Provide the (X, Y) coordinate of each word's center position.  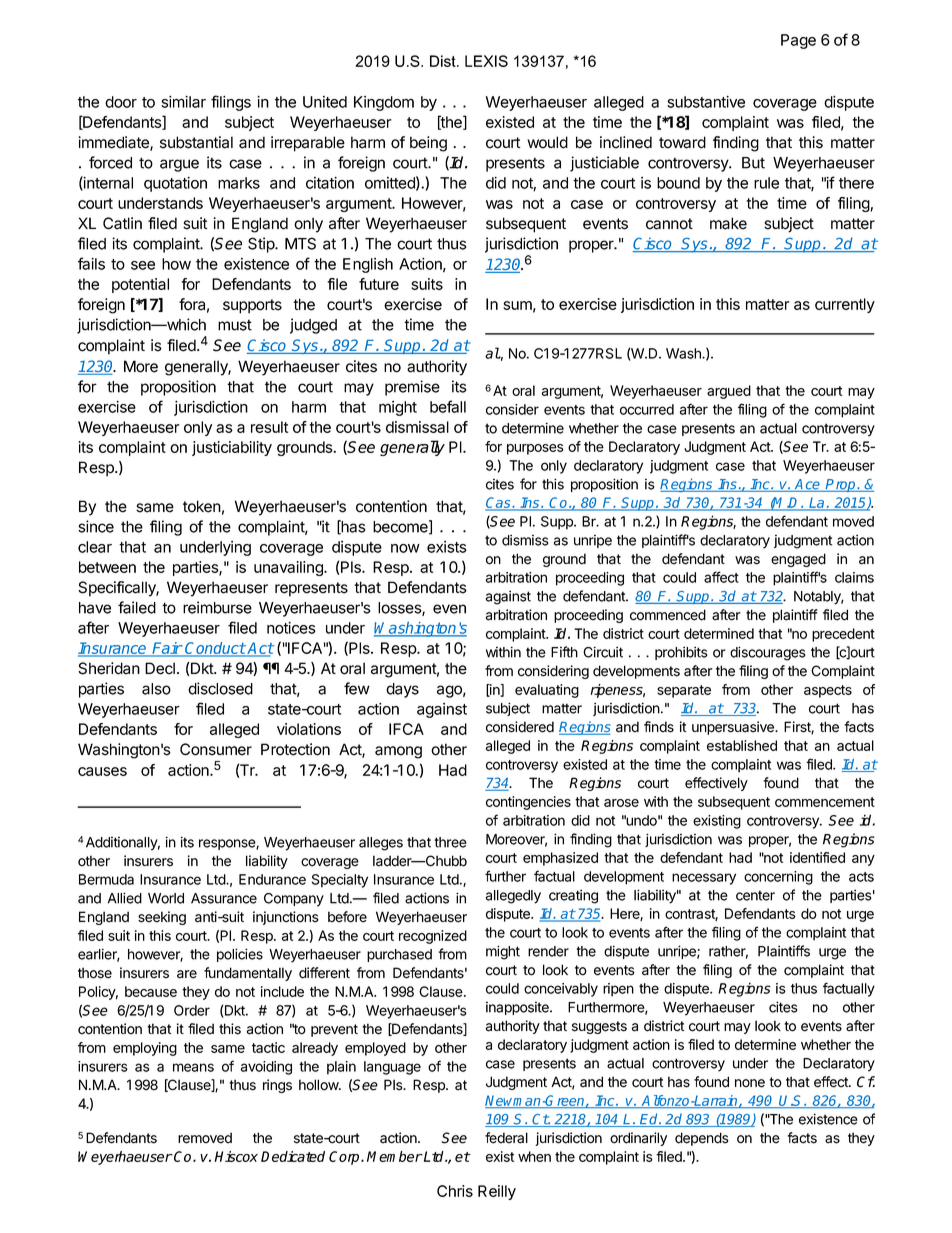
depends (702, 1139)
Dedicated (293, 1156)
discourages (767, 653)
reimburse (217, 607)
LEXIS (486, 61)
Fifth (564, 652)
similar (183, 102)
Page (798, 41)
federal (506, 1138)
